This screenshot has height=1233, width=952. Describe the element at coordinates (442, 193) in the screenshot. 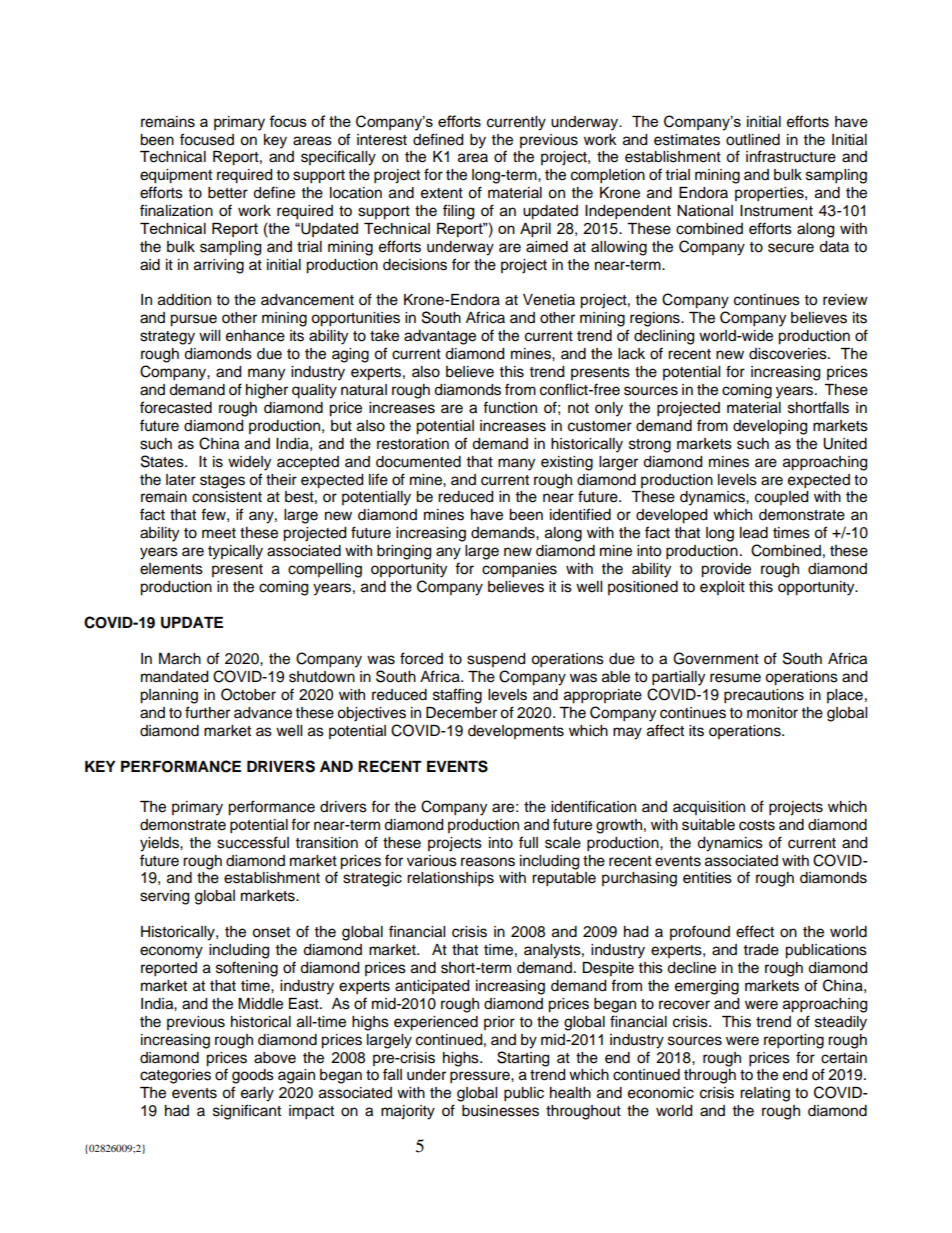

I see `extent` at that location.
